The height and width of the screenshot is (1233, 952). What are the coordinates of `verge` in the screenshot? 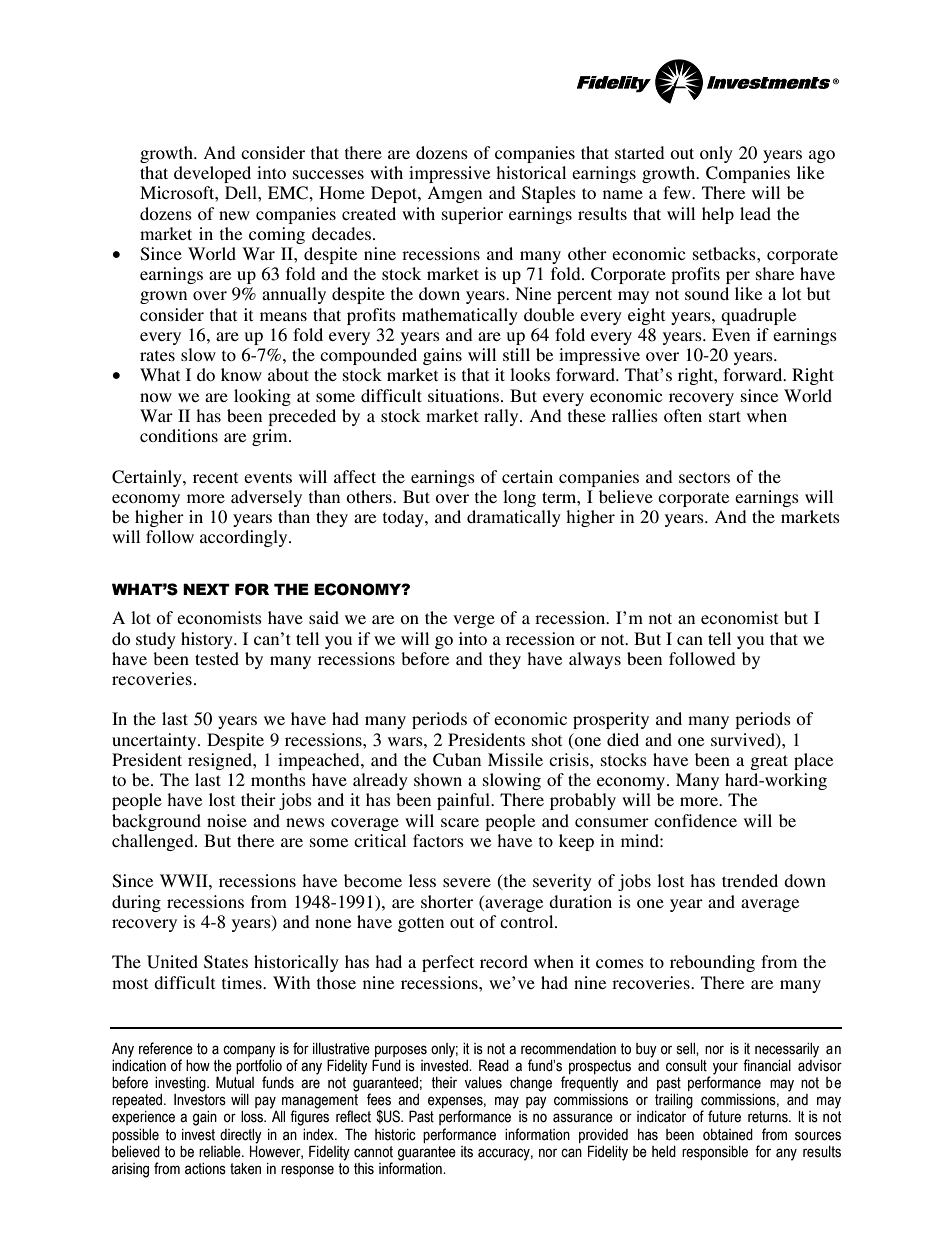 It's located at (474, 621).
